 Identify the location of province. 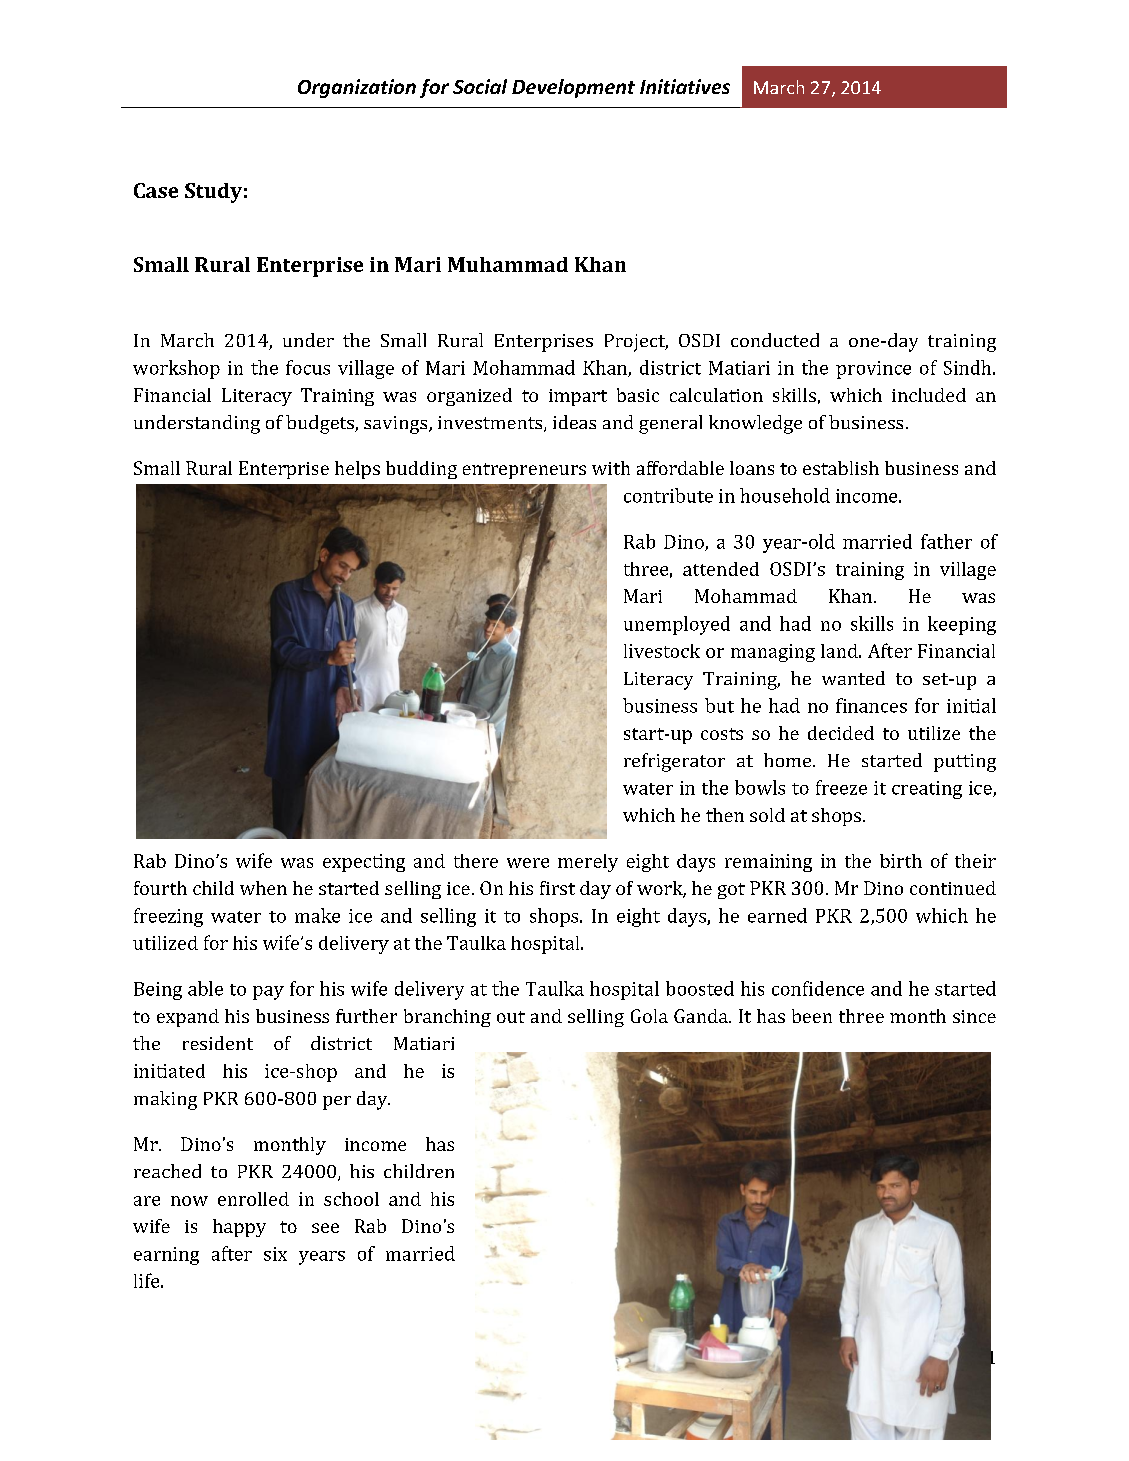
(873, 370).
